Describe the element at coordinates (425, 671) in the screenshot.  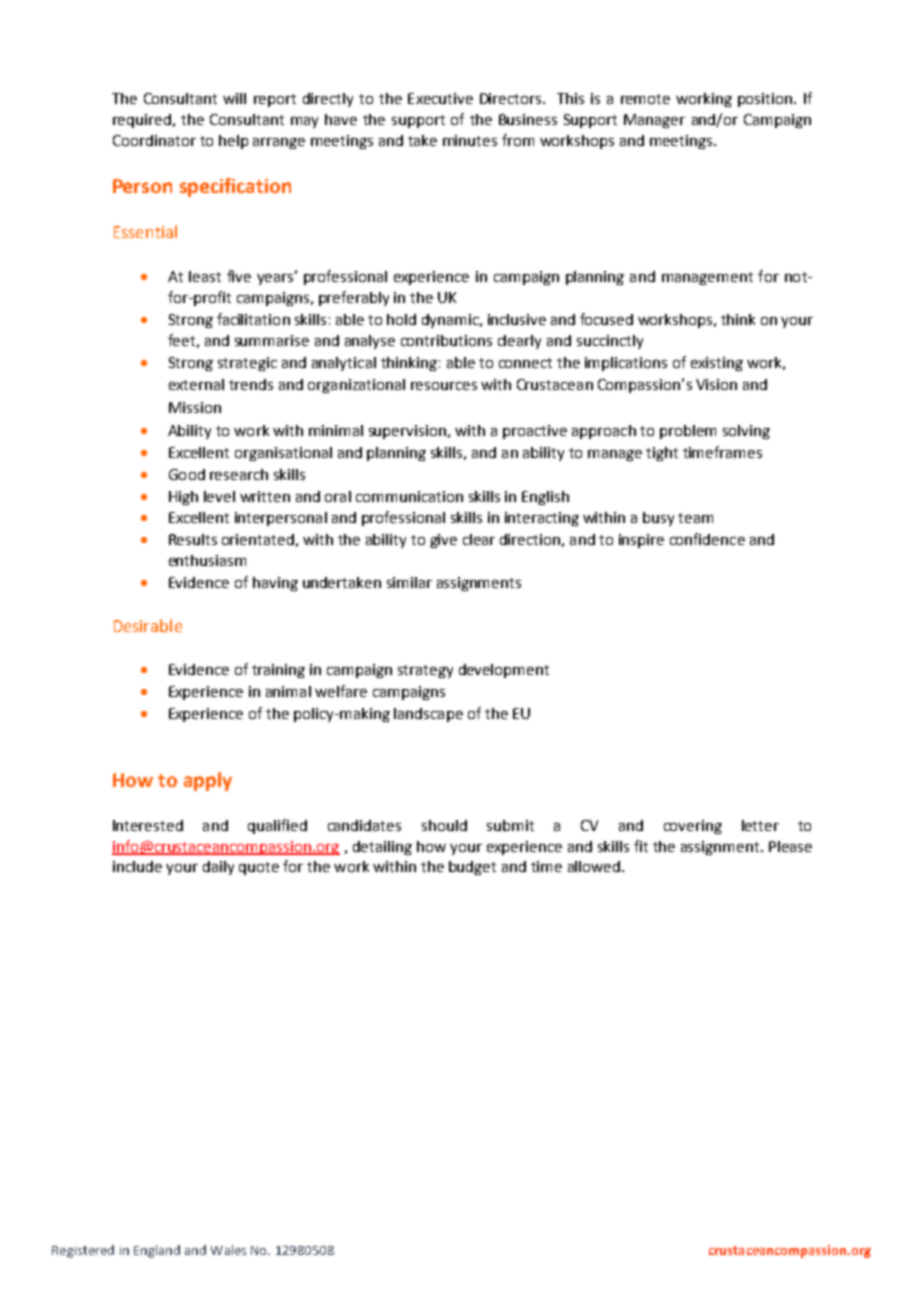
I see `strategy` at that location.
